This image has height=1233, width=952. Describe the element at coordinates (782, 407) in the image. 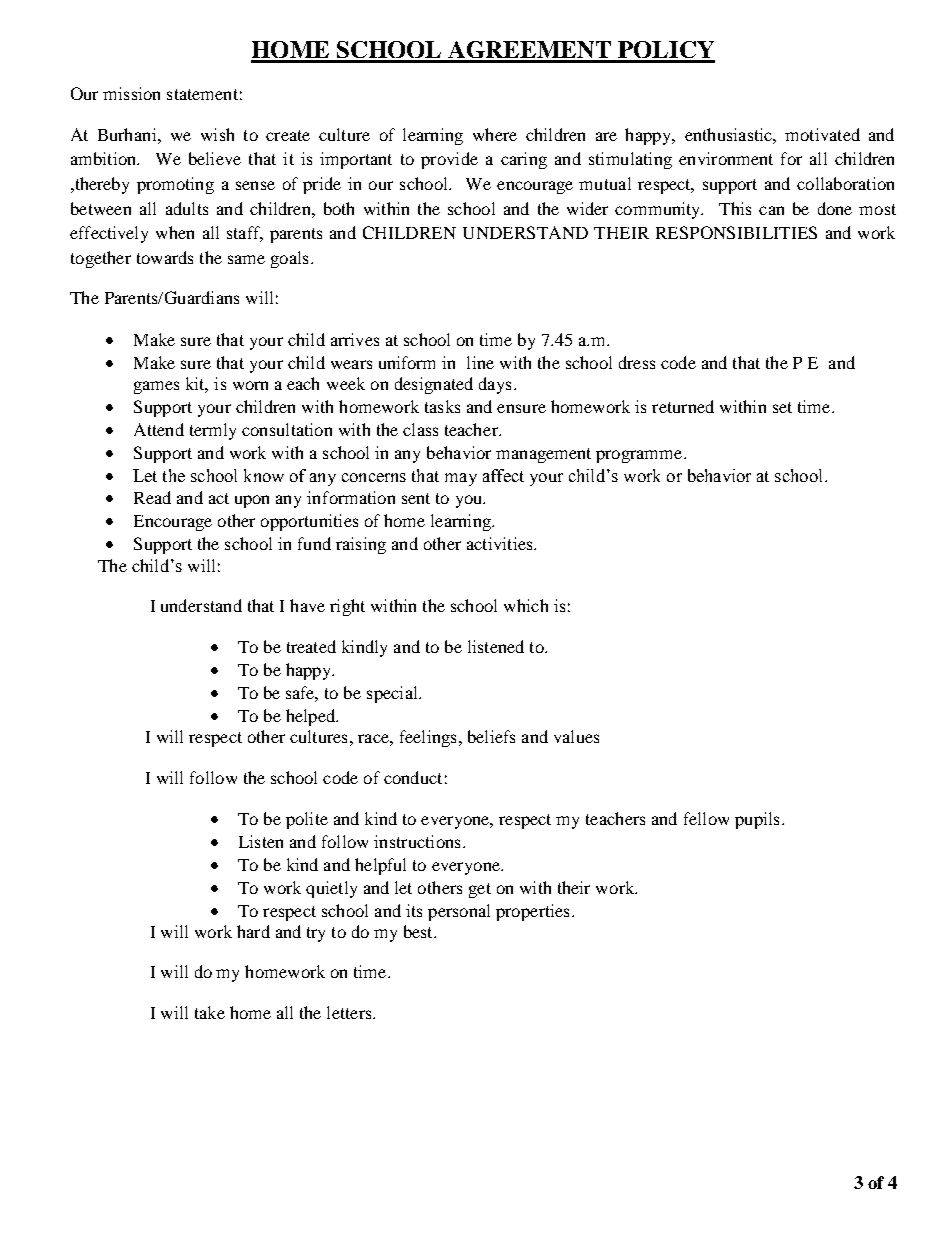

I see `set` at that location.
